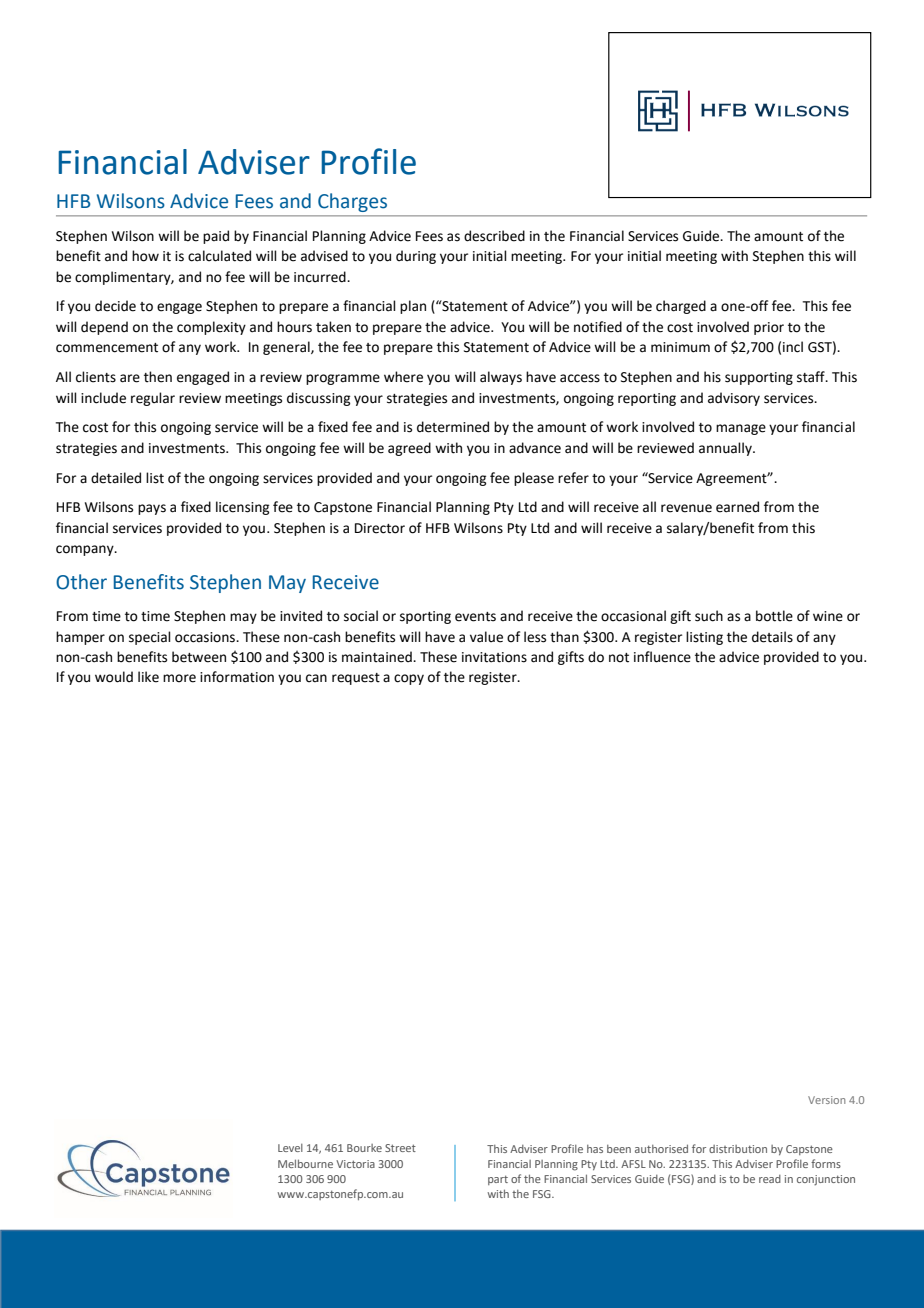 This document has height=1308, width=924. What do you see at coordinates (145, 256) in the document?
I see `how` at bounding box center [145, 256].
